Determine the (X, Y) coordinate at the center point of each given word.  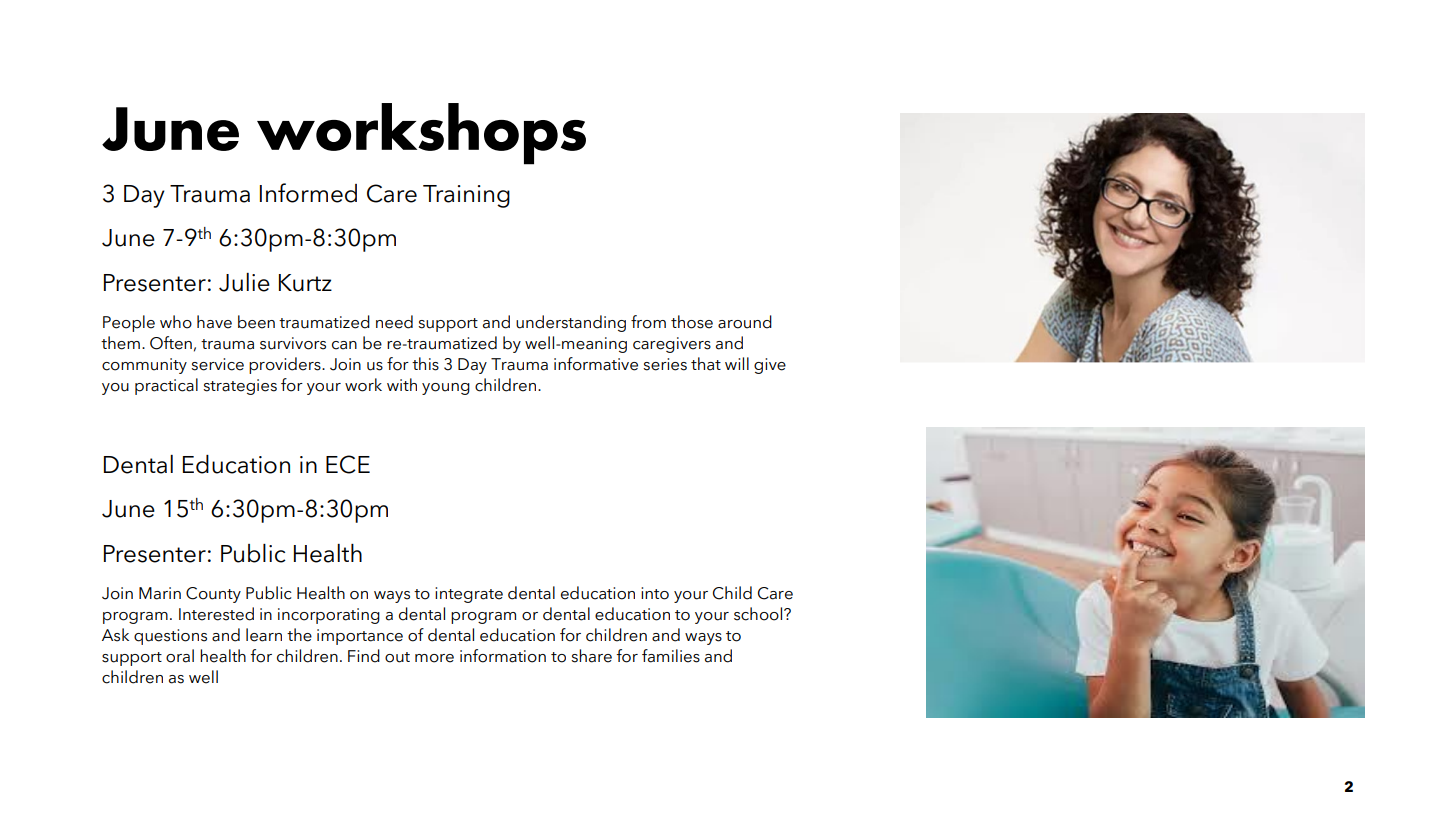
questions (170, 637)
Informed (308, 193)
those (692, 322)
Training (466, 196)
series (665, 364)
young (446, 389)
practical (166, 386)
